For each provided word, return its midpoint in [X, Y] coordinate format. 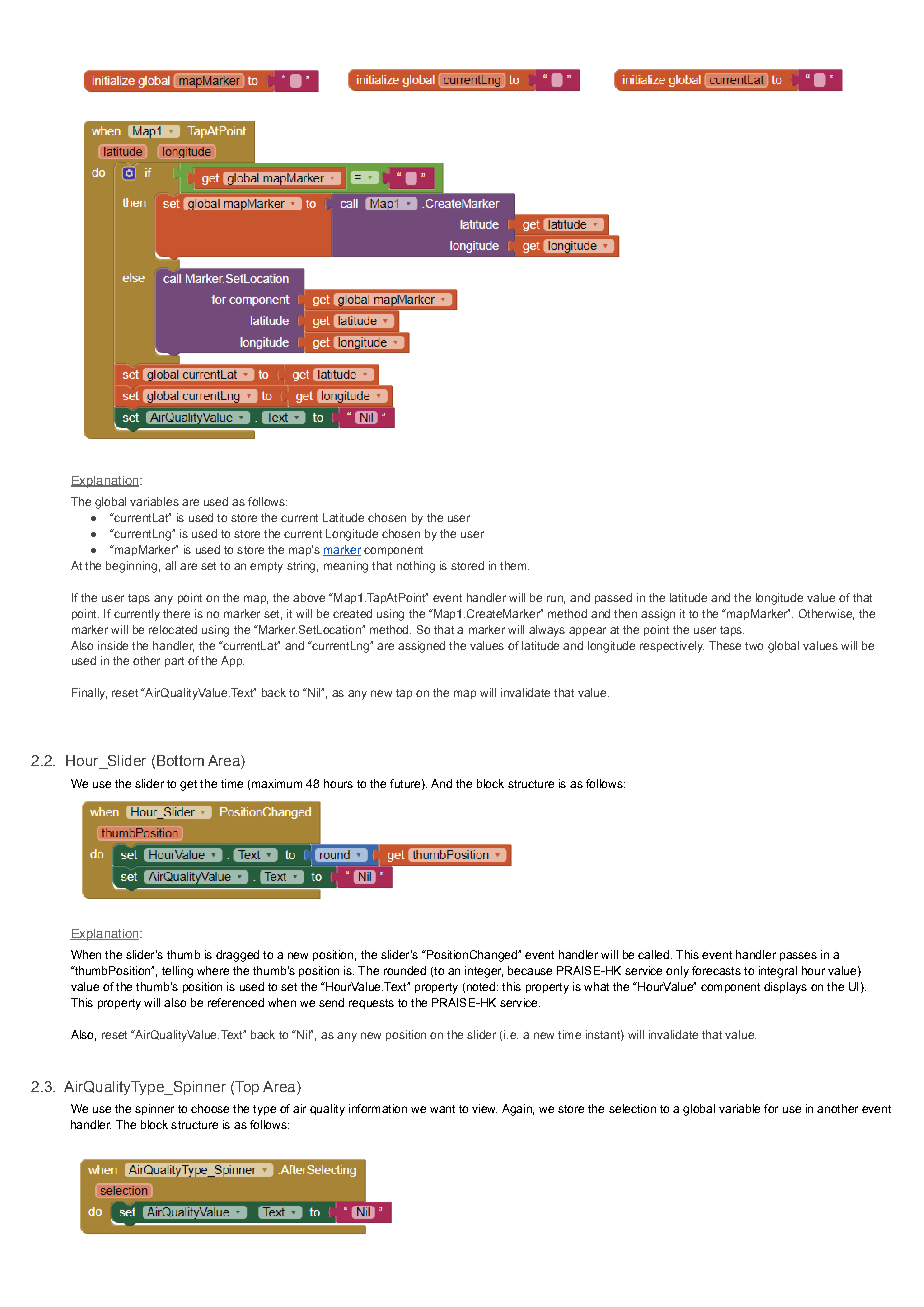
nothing [416, 567]
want [442, 1109]
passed [613, 598]
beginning [131, 567]
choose [210, 1108]
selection [632, 1108]
